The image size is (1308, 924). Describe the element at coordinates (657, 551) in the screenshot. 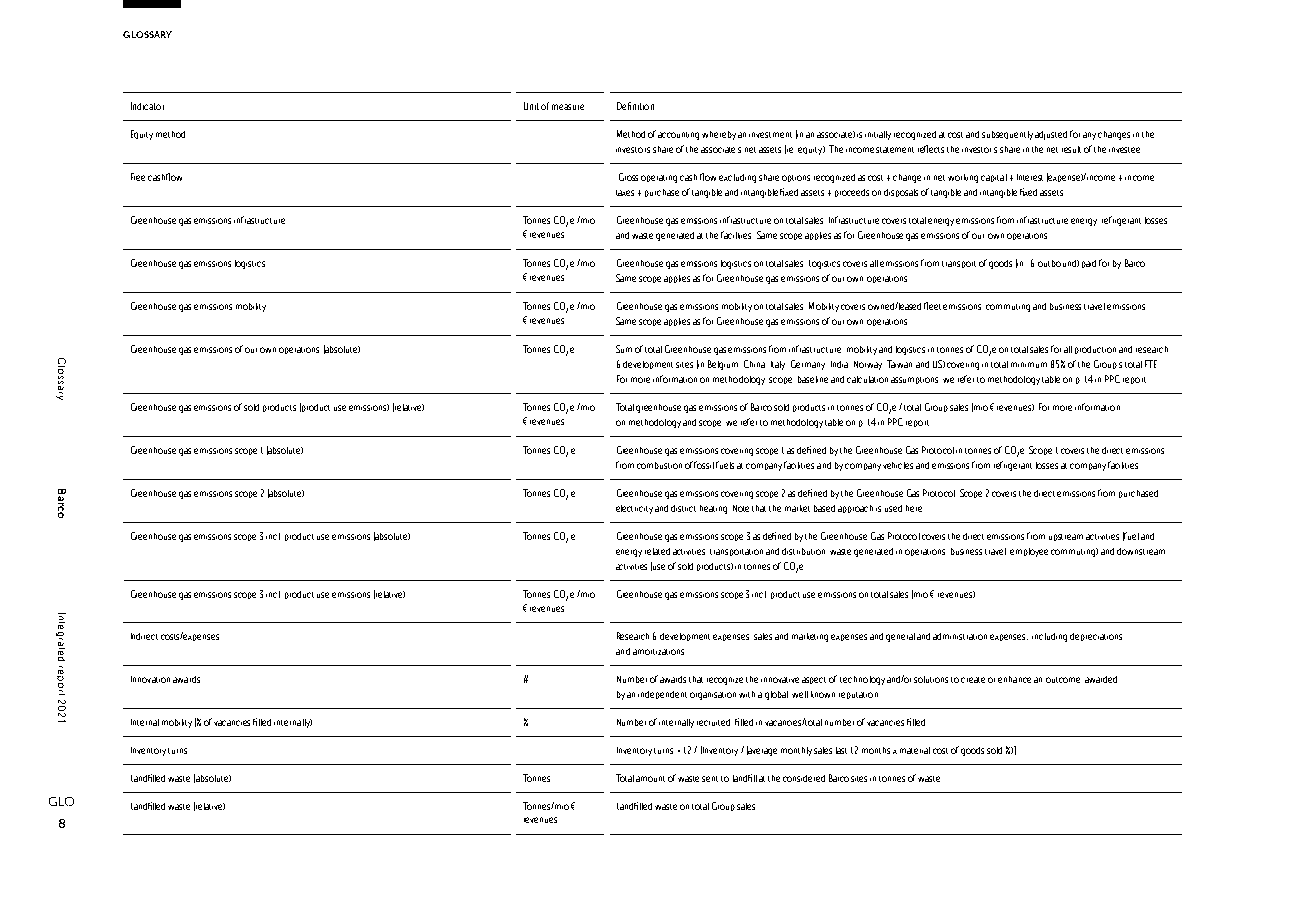

I see `related` at that location.
